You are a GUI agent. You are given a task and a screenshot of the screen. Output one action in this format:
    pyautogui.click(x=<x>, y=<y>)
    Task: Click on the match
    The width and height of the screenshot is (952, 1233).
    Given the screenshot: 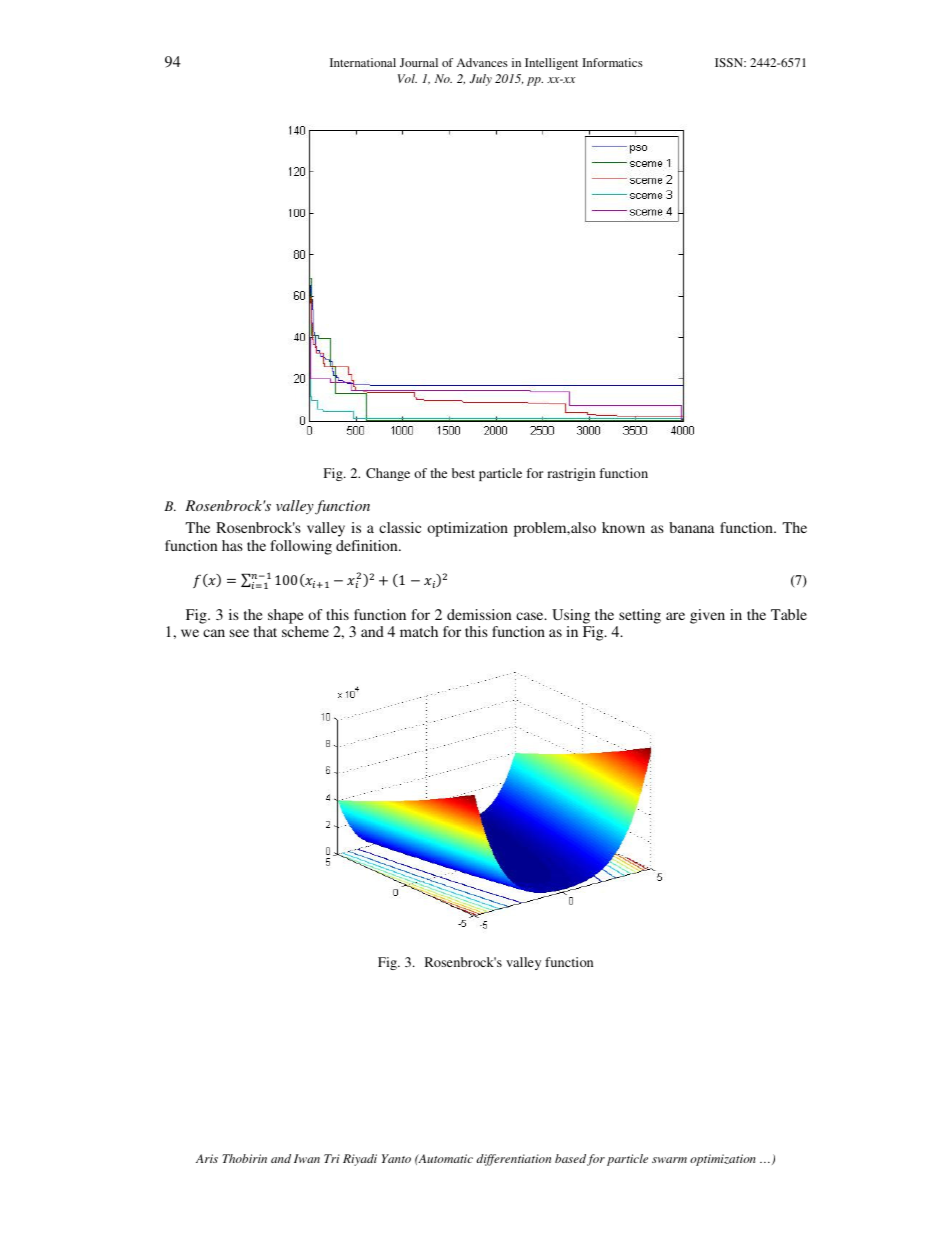 What is the action you would take?
    pyautogui.click(x=419, y=631)
